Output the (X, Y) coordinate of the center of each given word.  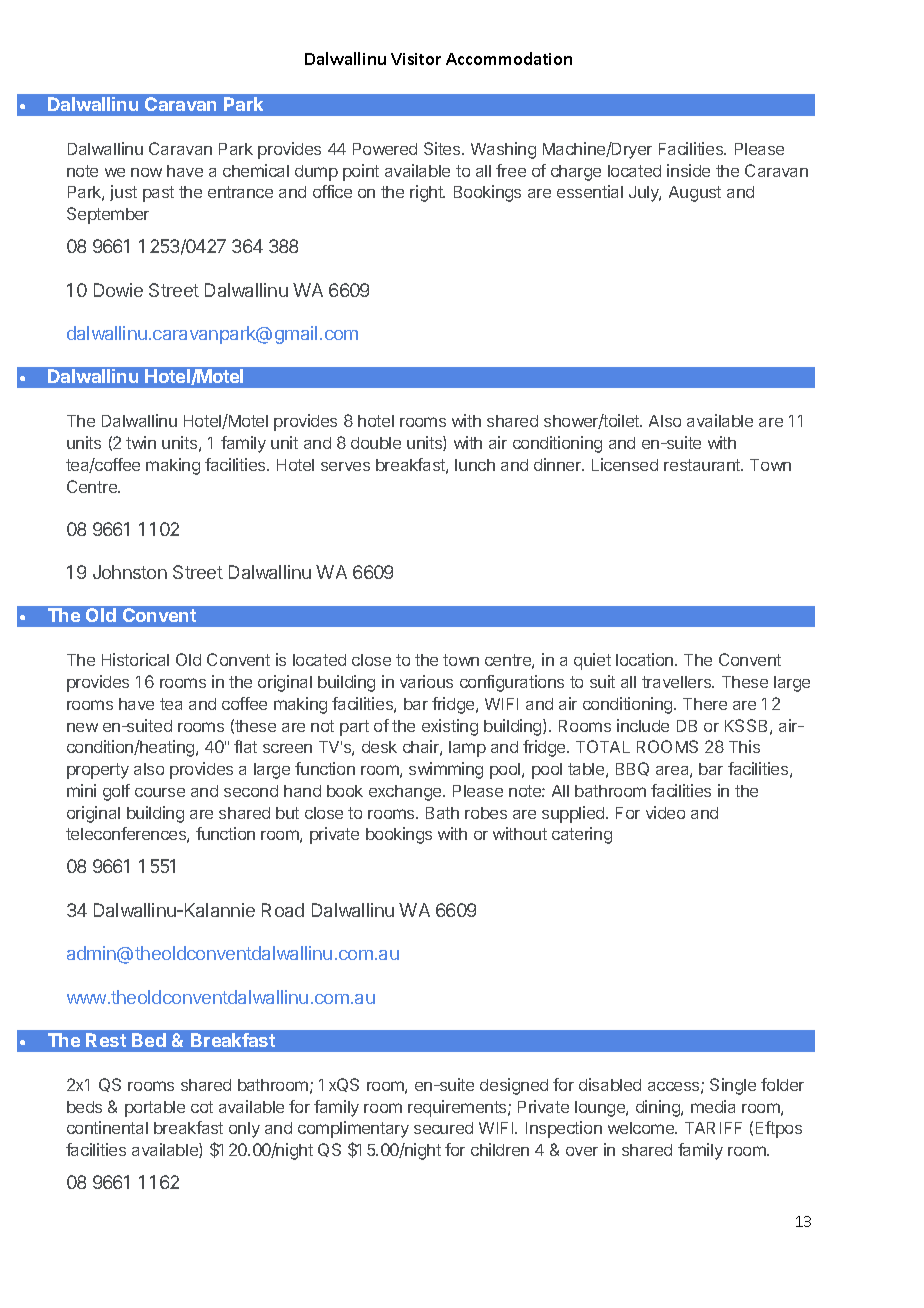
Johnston (130, 572)
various (426, 681)
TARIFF (713, 1128)
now (146, 172)
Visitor (416, 59)
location (646, 659)
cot (202, 1107)
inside (688, 170)
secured (443, 1128)
